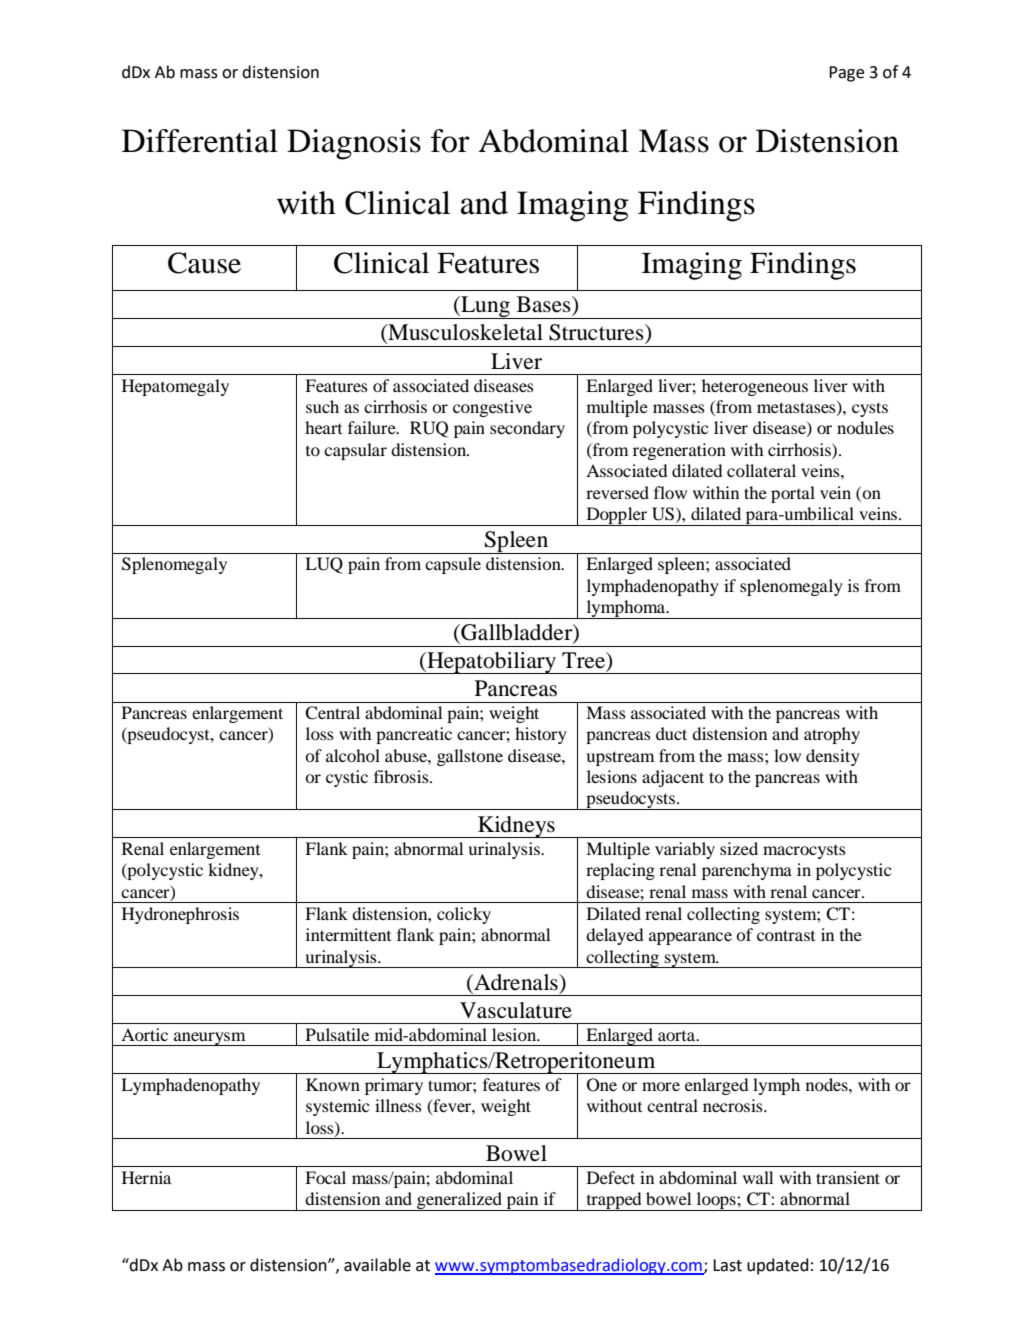 This screenshot has width=1033, height=1337. I want to click on Hernia, so click(146, 1177).
